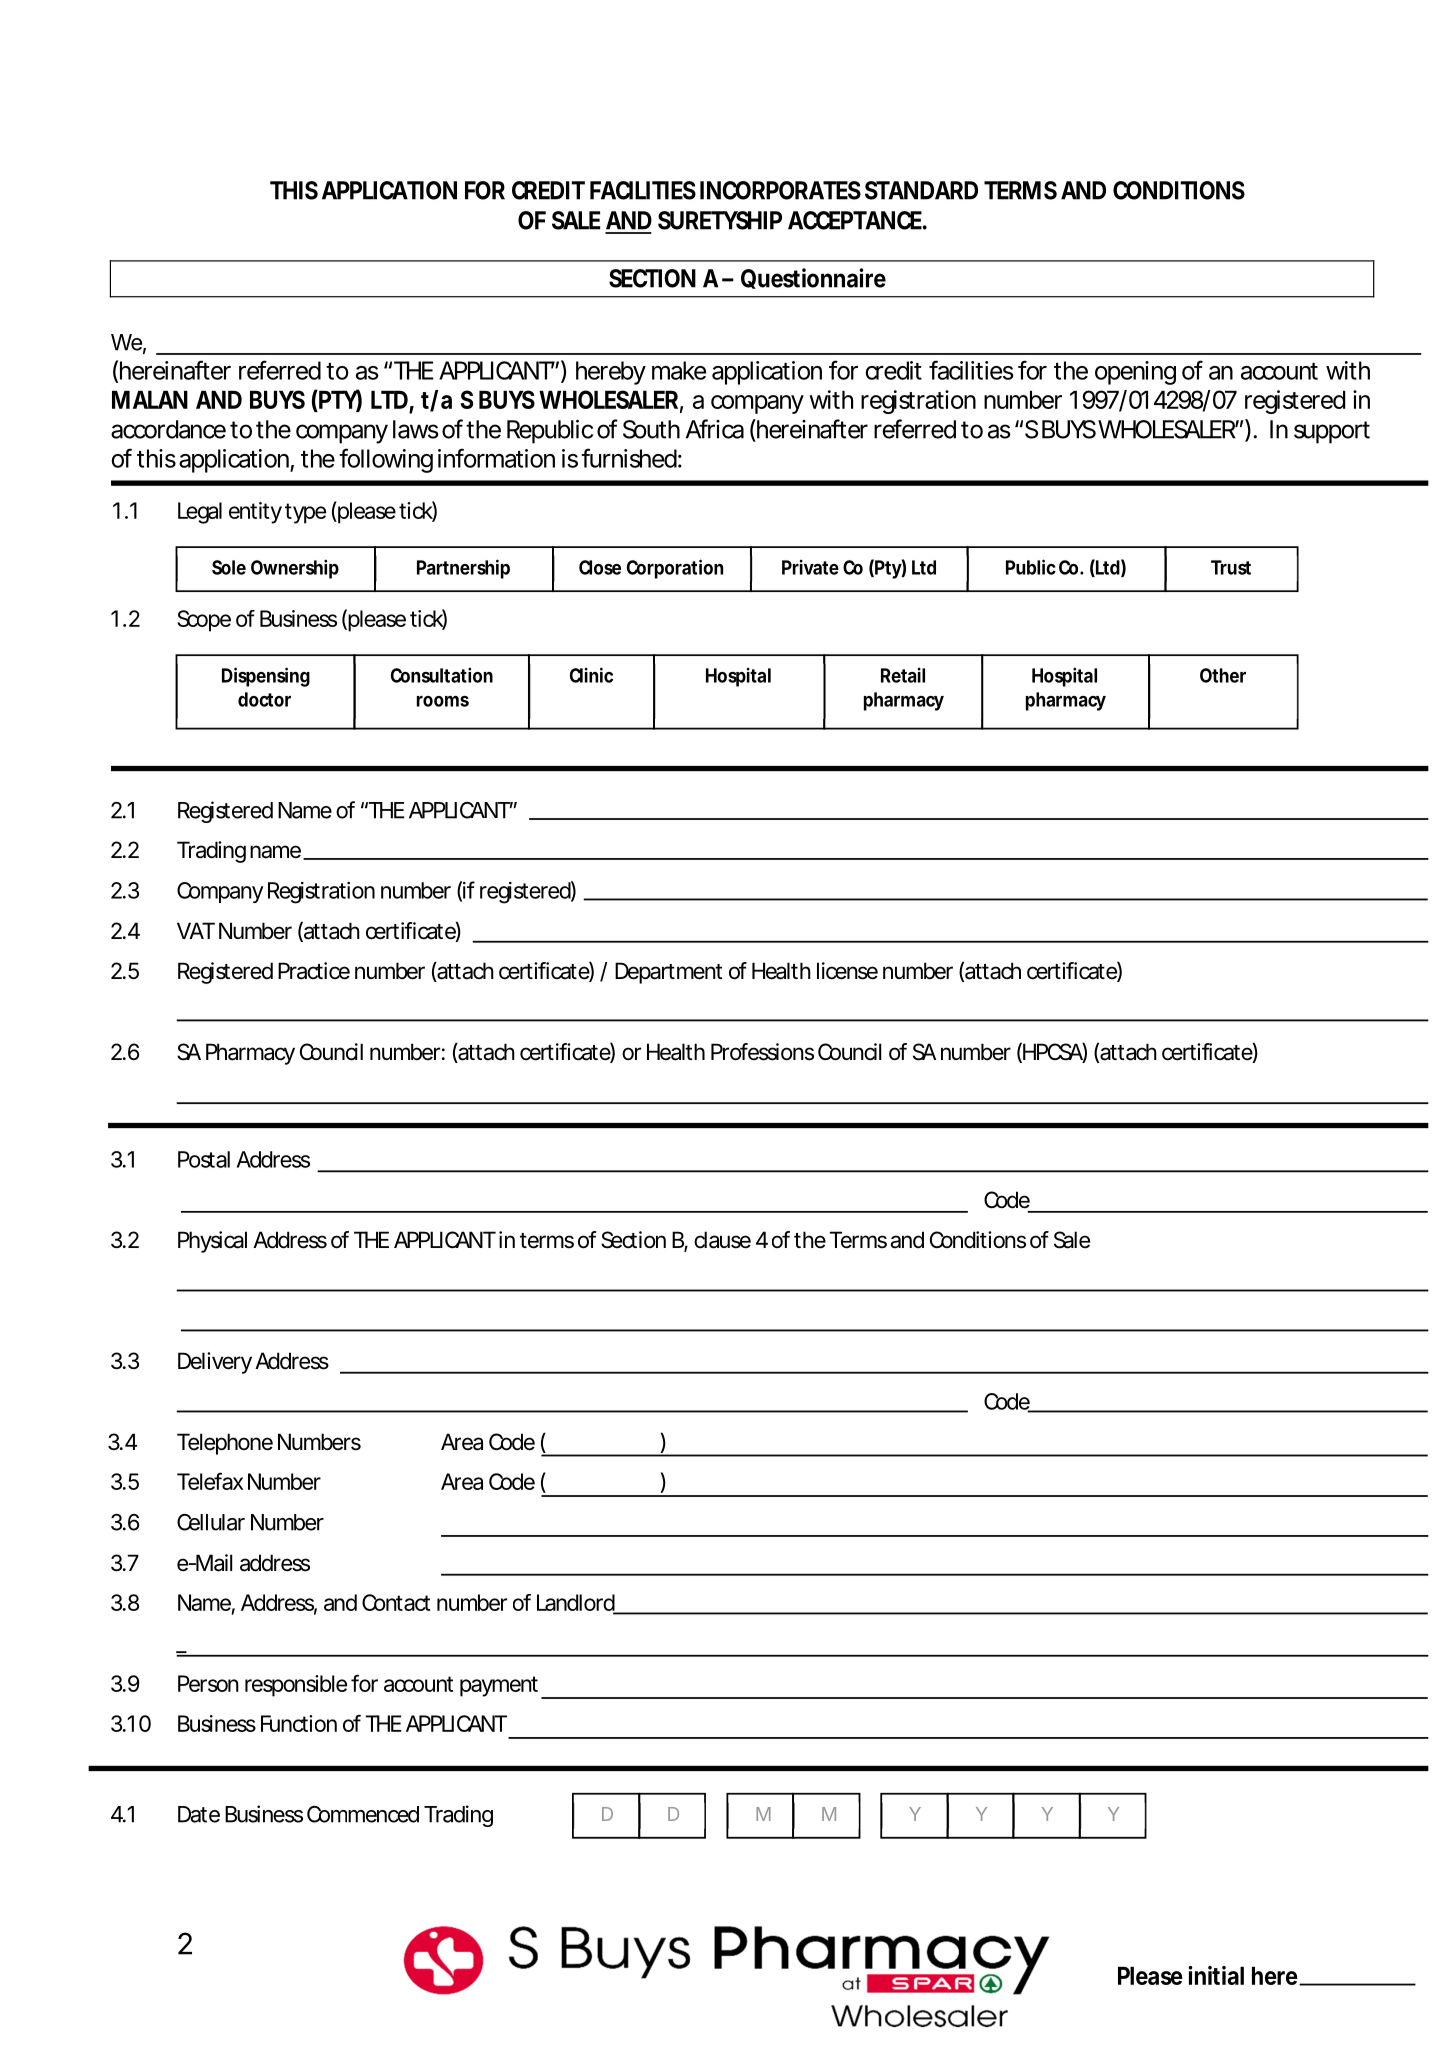 This image has height=2060, width=1456. I want to click on clause, so click(722, 1240).
